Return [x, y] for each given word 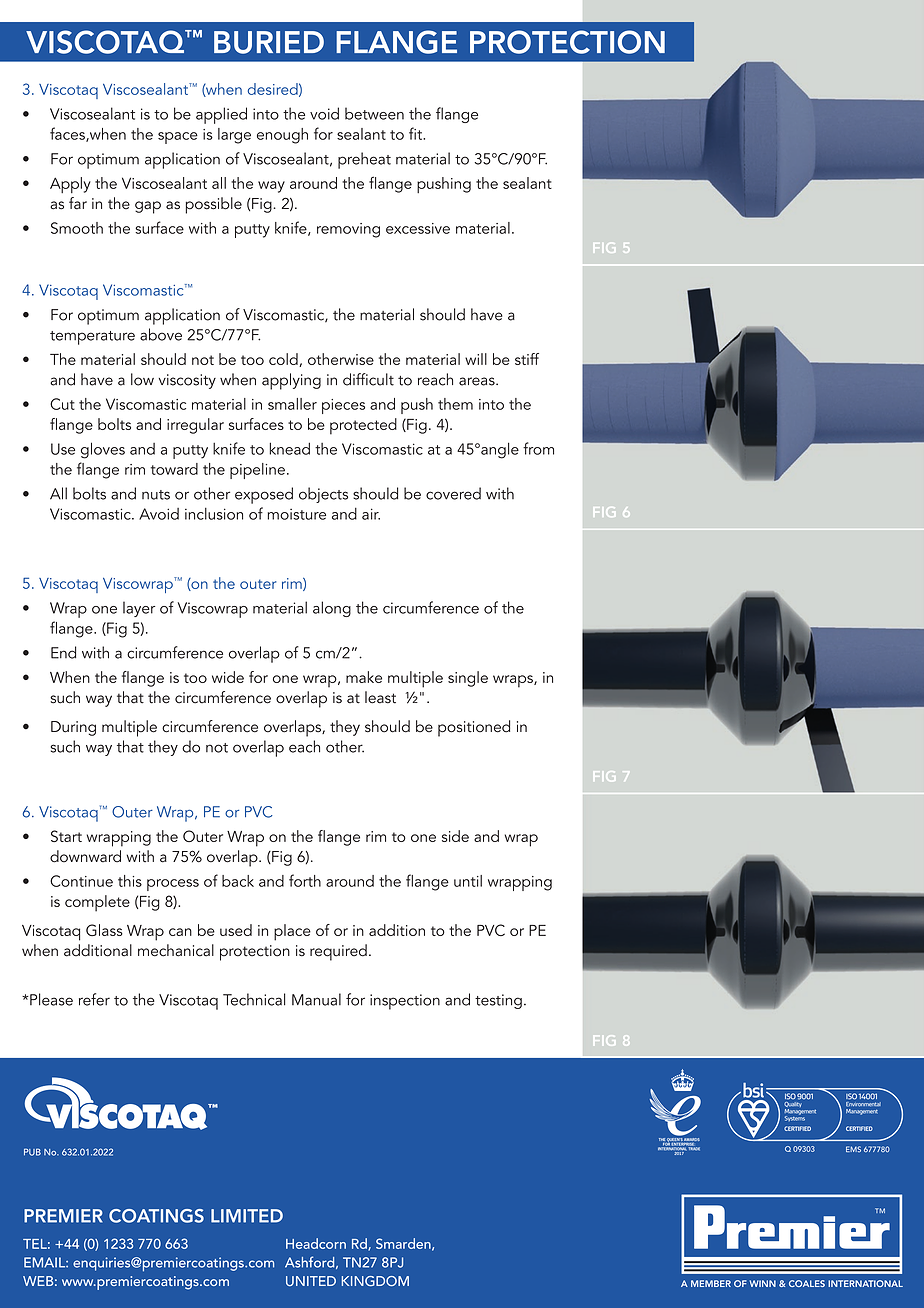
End [63, 652]
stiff [527, 359]
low [142, 379]
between [374, 113]
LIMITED [247, 1216]
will [476, 359]
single [468, 679]
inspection [405, 1002]
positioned [474, 728]
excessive [418, 228]
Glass [104, 930]
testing [498, 1001]
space [178, 138]
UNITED [311, 1281]
